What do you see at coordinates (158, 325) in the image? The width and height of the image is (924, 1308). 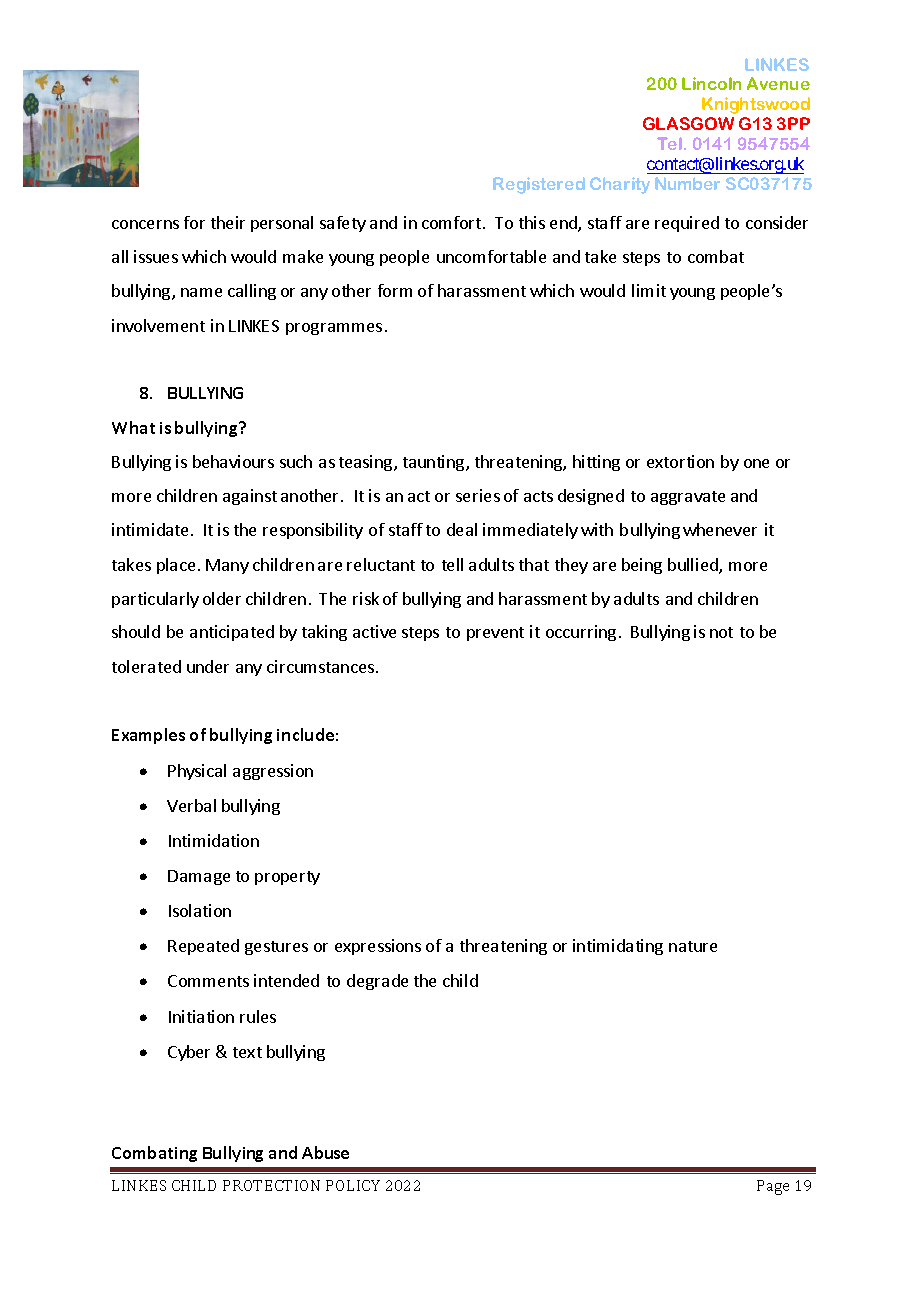 I see `involvement` at bounding box center [158, 325].
